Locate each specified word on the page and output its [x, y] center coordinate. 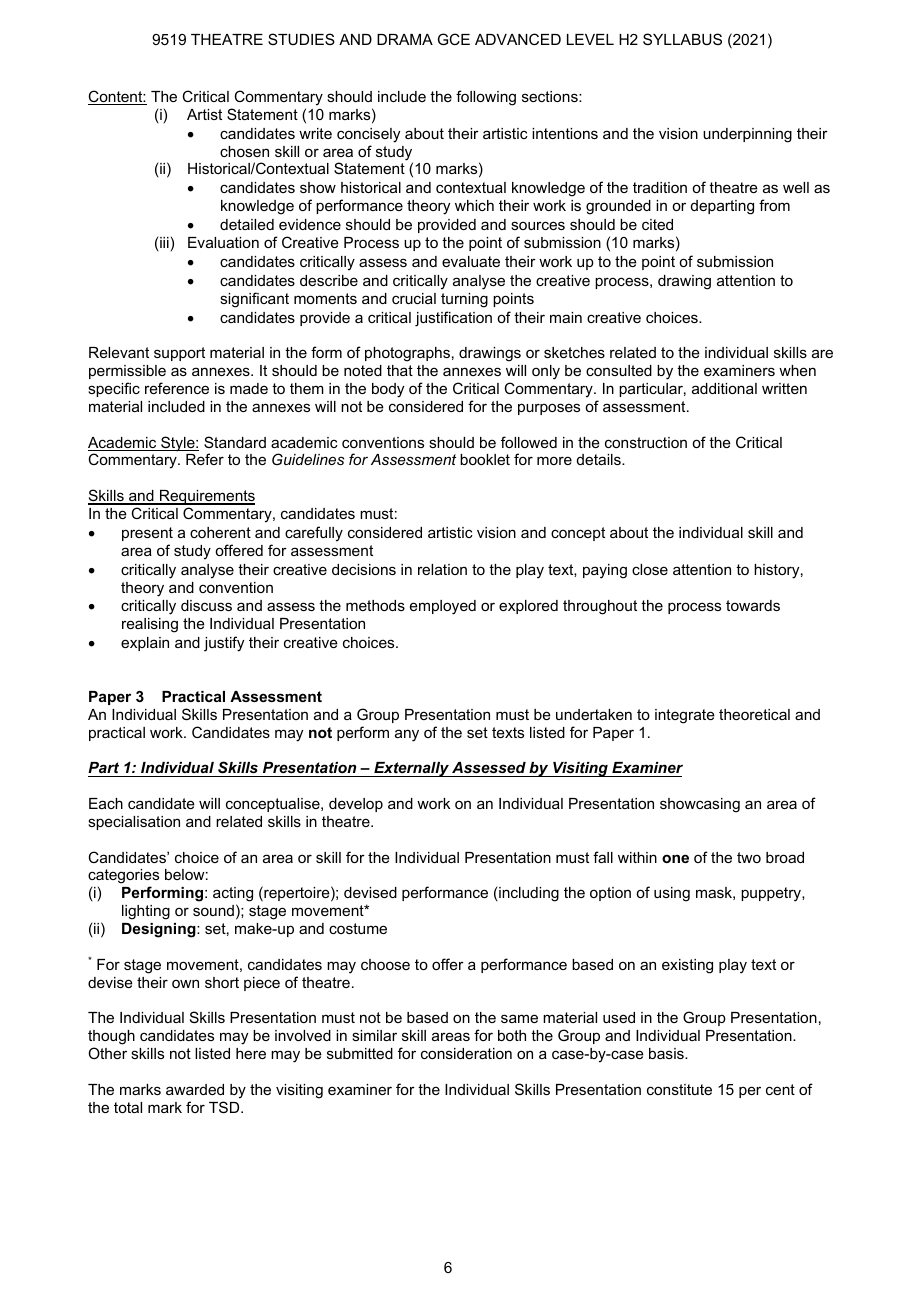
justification [453, 319]
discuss [206, 605]
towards [753, 605]
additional [724, 388]
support [179, 354]
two [749, 857]
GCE [454, 39]
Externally [411, 769]
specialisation [134, 823]
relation [442, 569]
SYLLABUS [682, 39]
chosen [244, 151]
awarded [195, 1089]
